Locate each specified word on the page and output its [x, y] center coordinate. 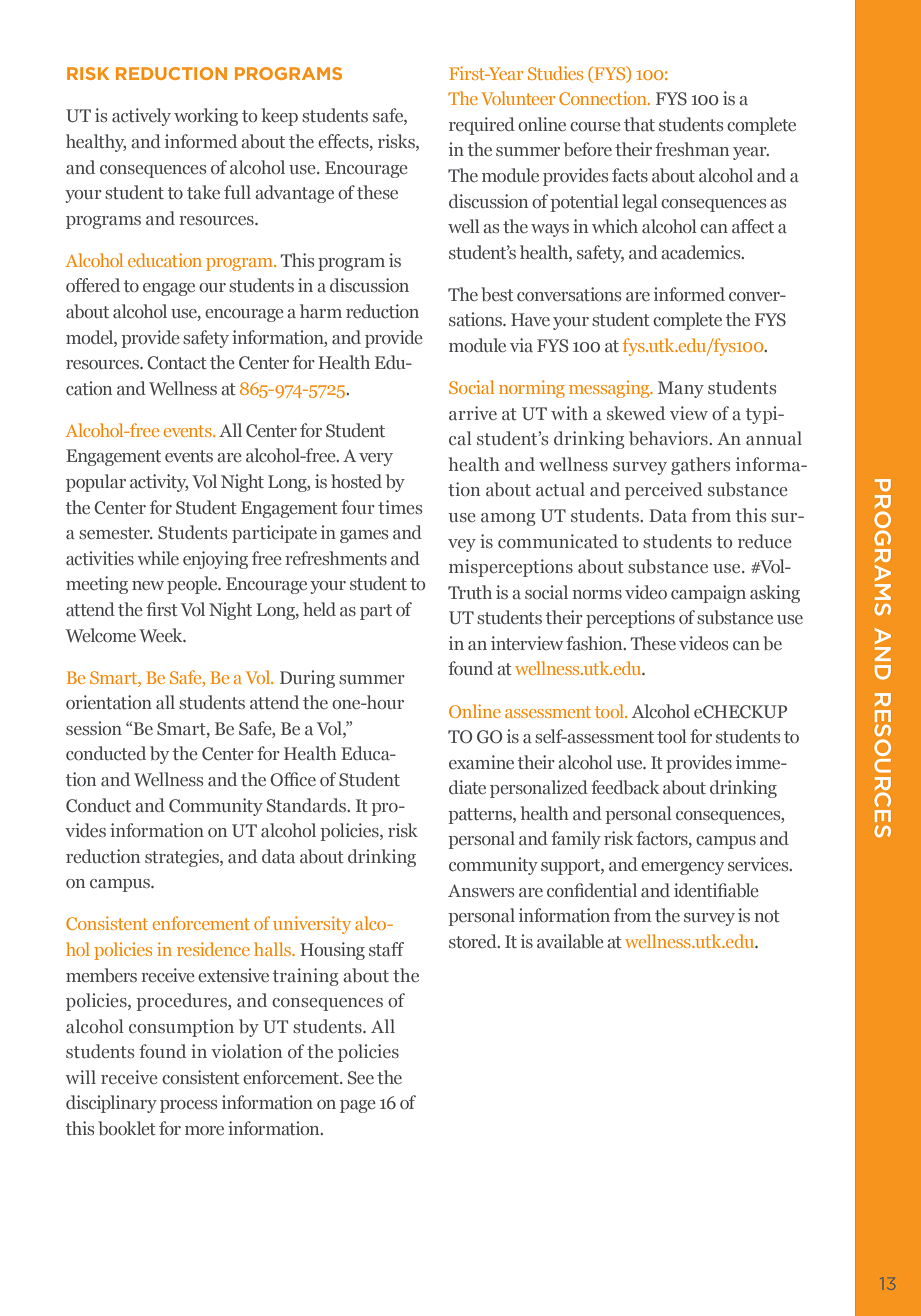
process [188, 1106]
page [358, 1106]
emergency [682, 868]
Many [681, 389]
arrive [473, 413]
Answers [481, 890]
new [148, 585]
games [364, 536]
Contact [177, 362]
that [639, 124]
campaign [708, 594]
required [482, 126]
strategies [183, 858]
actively [141, 117]
